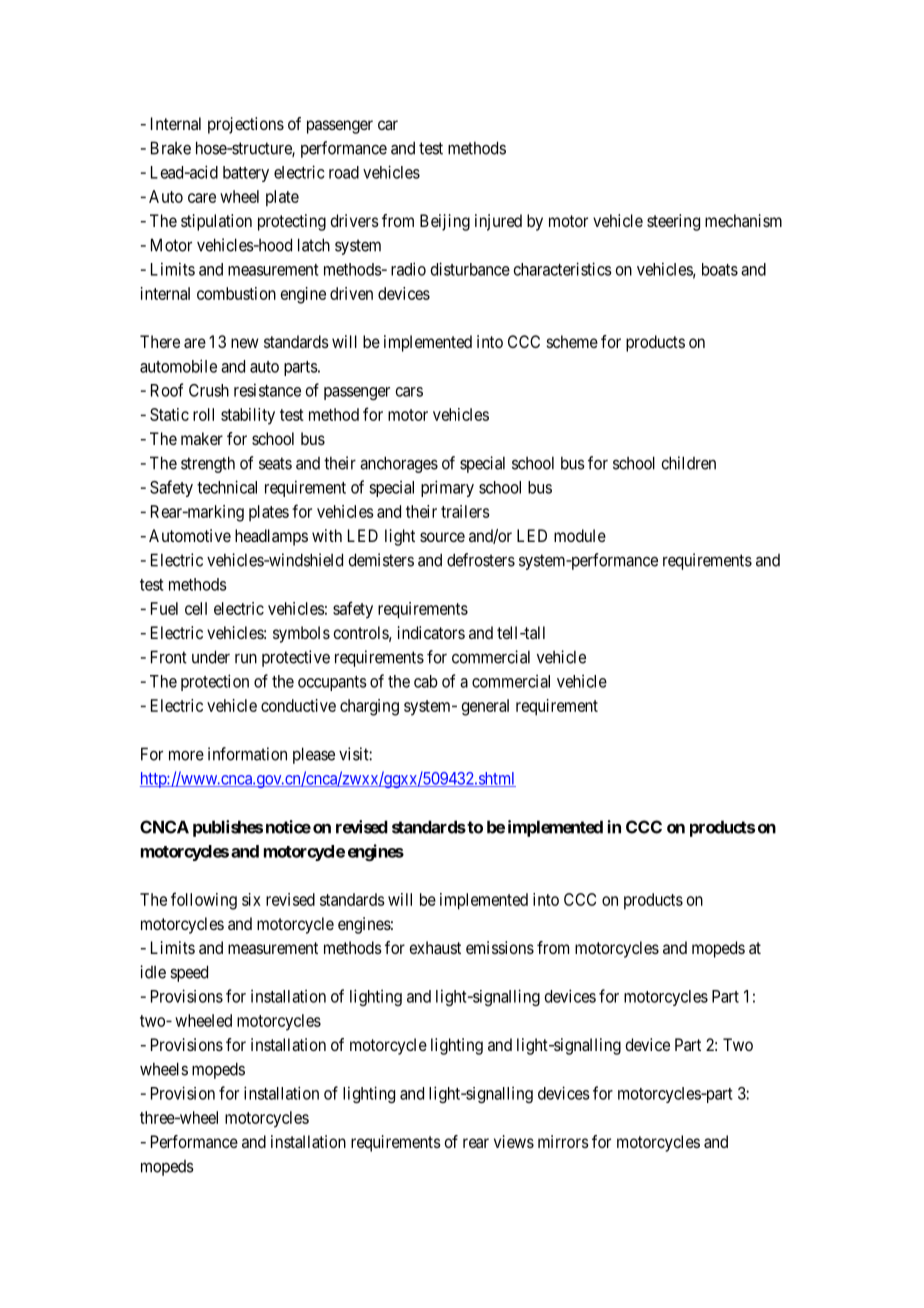 The image size is (924, 1308). What do you see at coordinates (189, 973) in the page?
I see `speed` at bounding box center [189, 973].
